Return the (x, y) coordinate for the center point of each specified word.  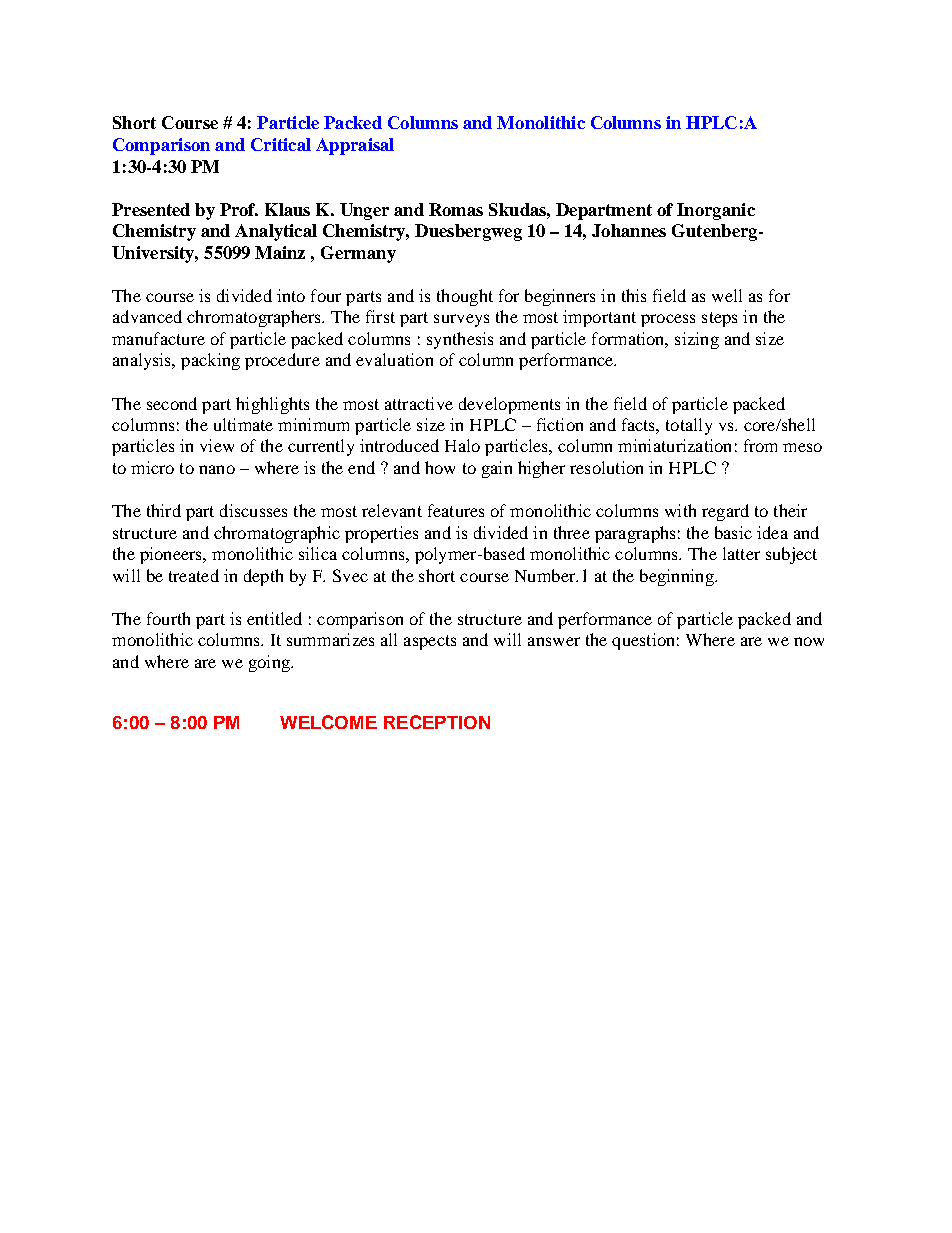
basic (733, 532)
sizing (697, 340)
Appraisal (355, 146)
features (456, 510)
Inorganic (716, 211)
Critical (281, 144)
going (270, 663)
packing (210, 361)
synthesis (460, 340)
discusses (253, 510)
